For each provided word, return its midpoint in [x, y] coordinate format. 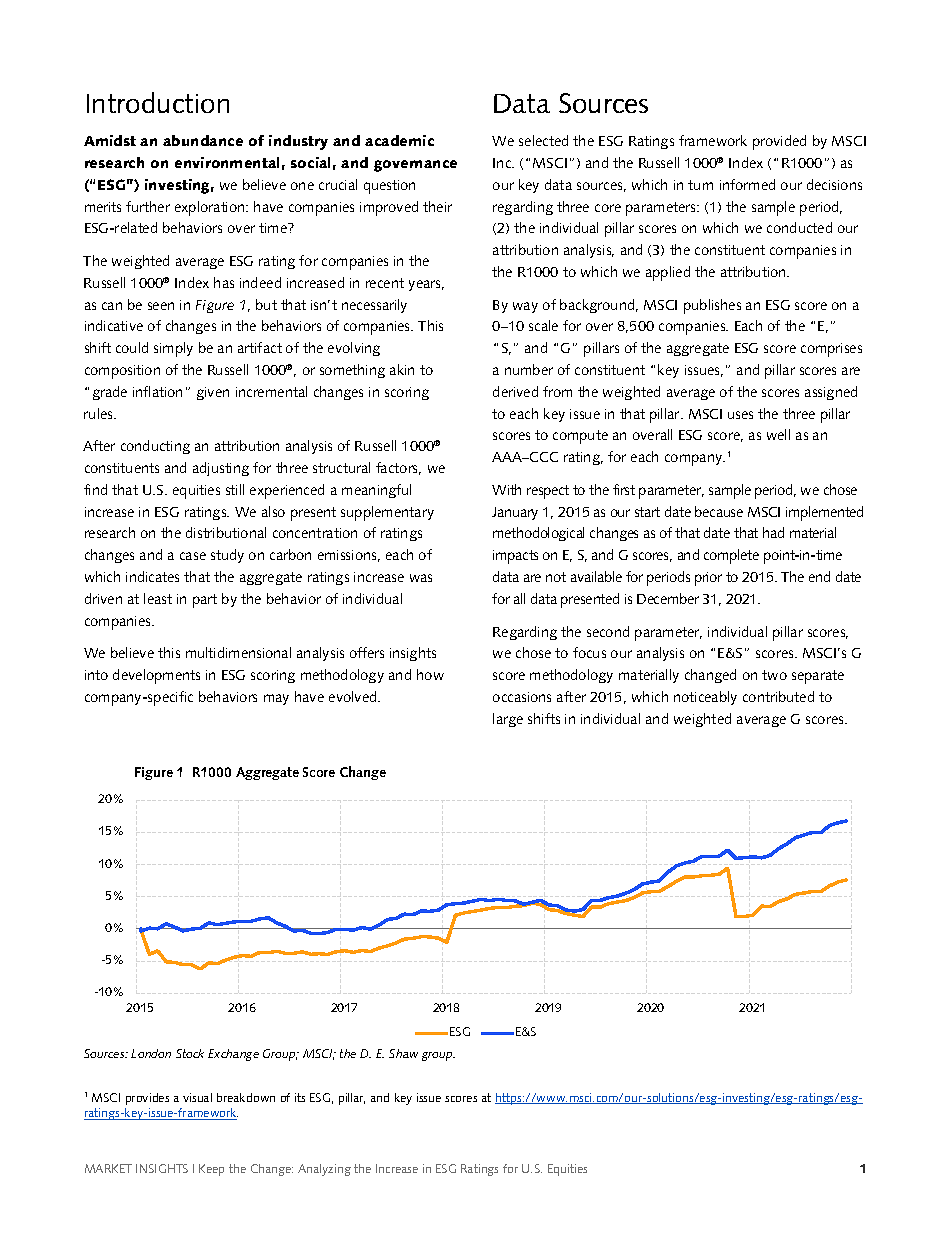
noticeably [705, 698]
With [506, 489]
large [508, 720]
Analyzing [324, 1170]
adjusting [221, 469]
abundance [203, 140]
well [778, 434]
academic [399, 140]
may [276, 699]
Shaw [403, 1053]
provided [779, 142]
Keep [211, 1170]
